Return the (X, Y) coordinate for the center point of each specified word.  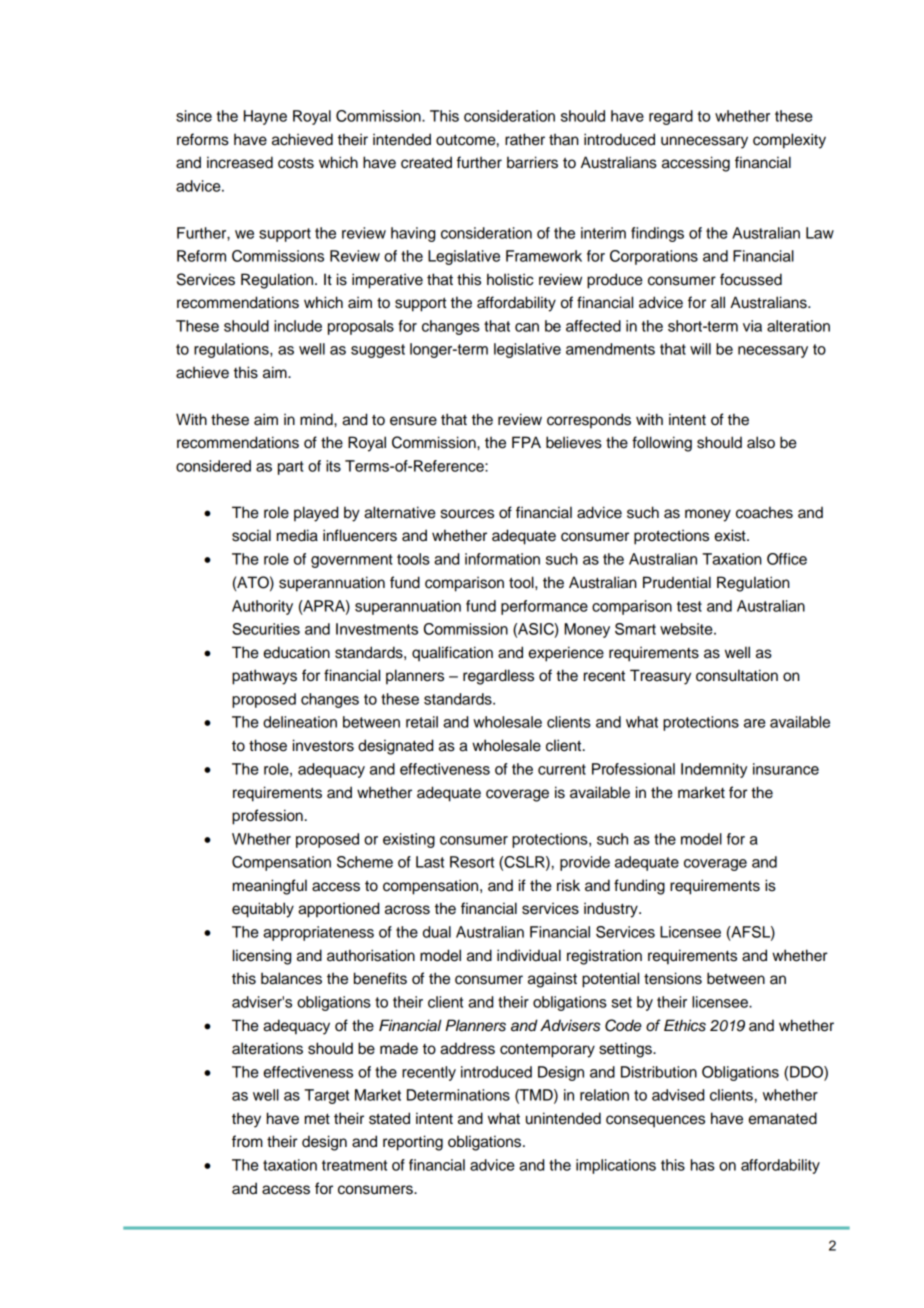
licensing (262, 957)
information (502, 559)
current (562, 769)
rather (525, 139)
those (268, 745)
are (755, 723)
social (251, 535)
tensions (673, 978)
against (552, 980)
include (298, 326)
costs (296, 163)
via (752, 326)
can (527, 327)
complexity (789, 141)
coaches (764, 512)
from (247, 1141)
